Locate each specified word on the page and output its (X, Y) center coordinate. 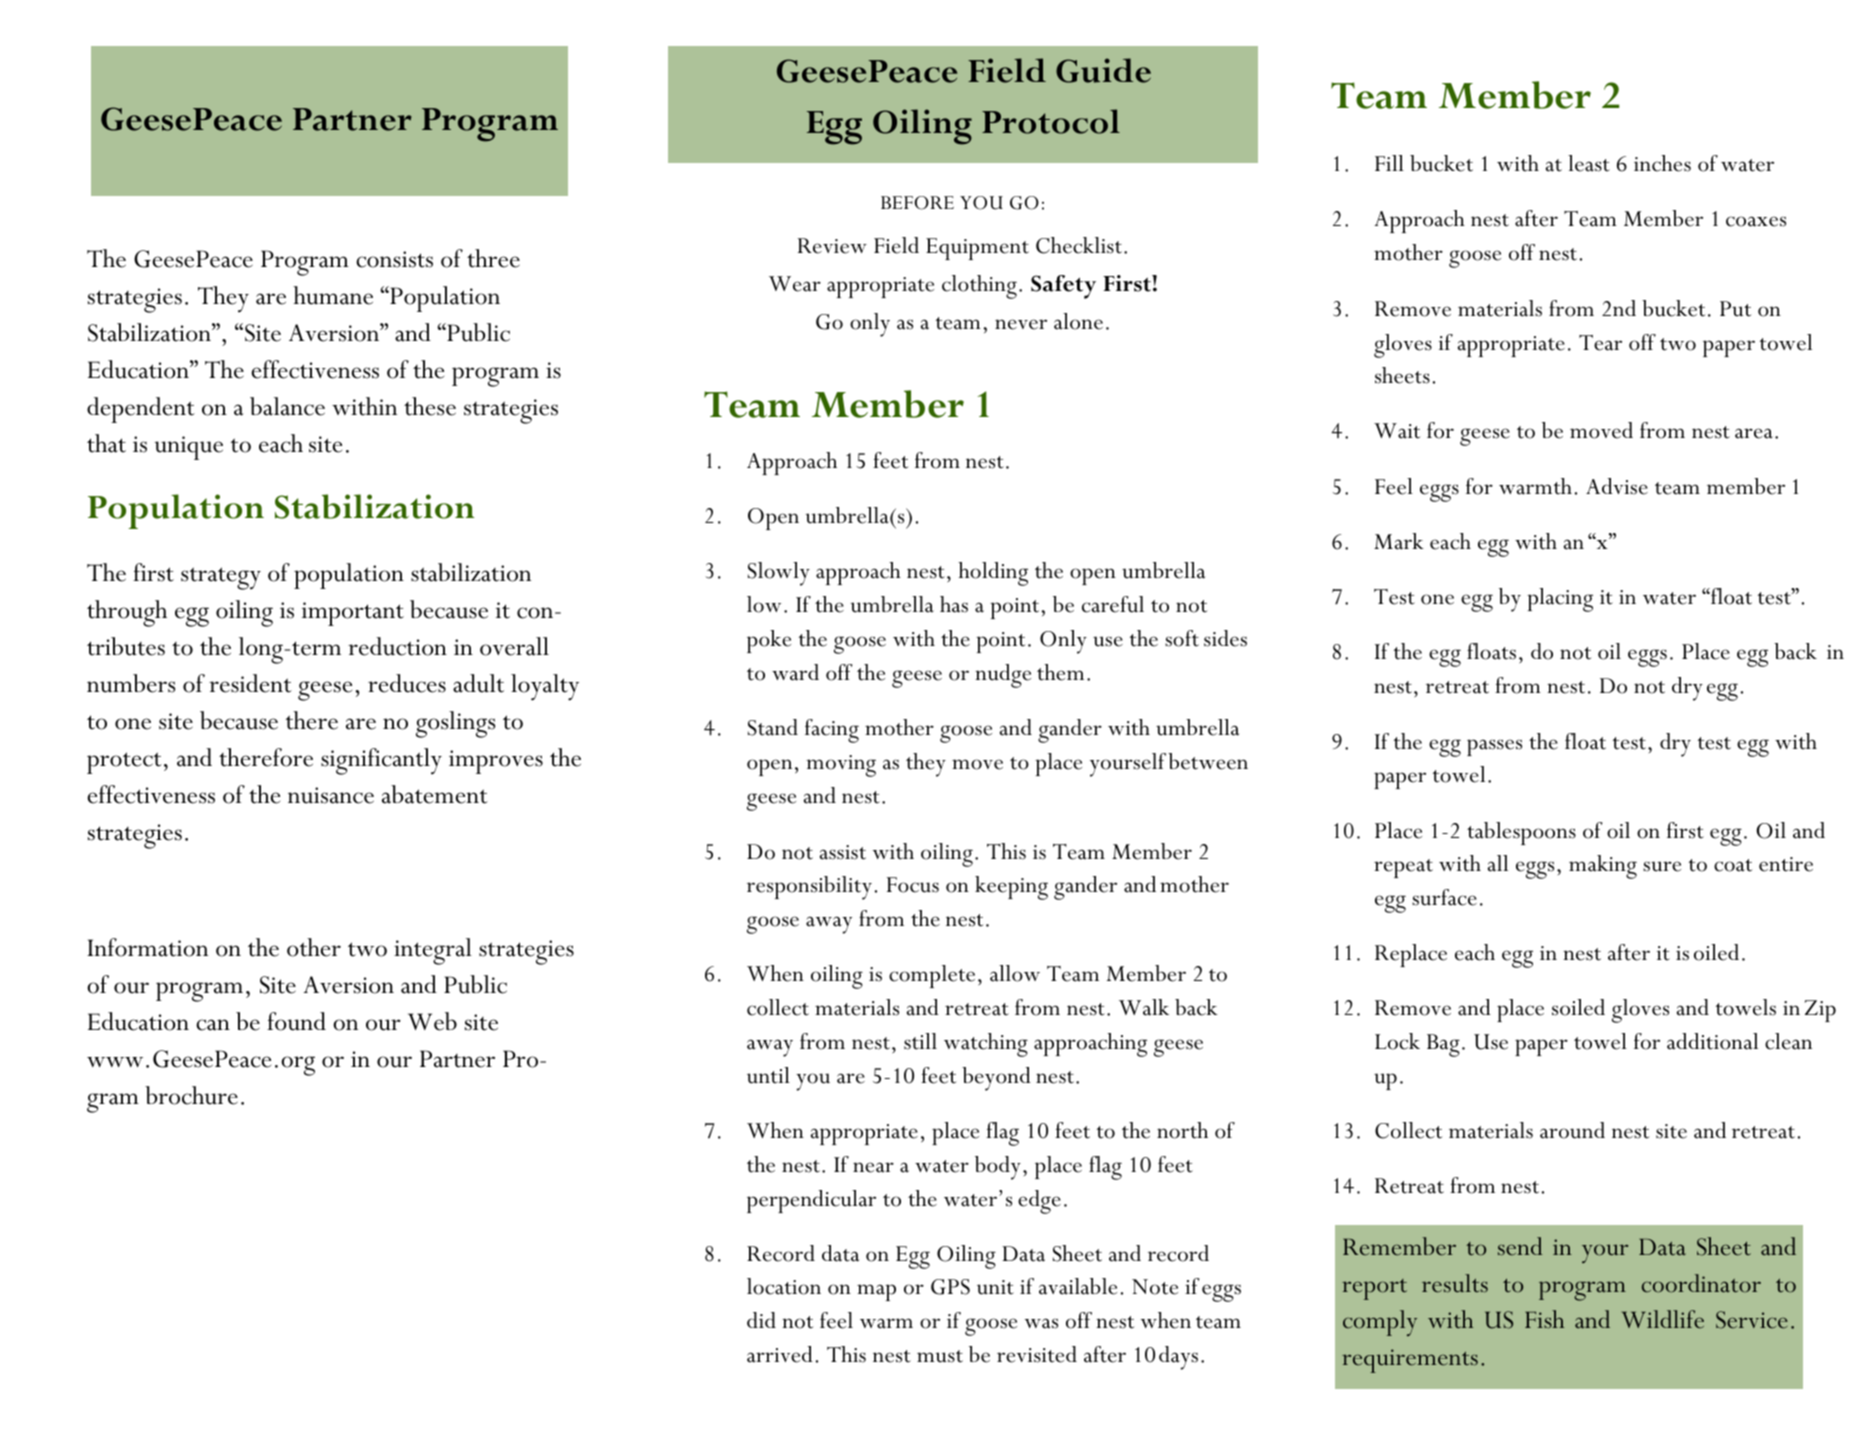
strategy (221, 578)
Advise (1617, 486)
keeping (1011, 888)
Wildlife (1663, 1319)
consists (394, 259)
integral (433, 951)
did (761, 1320)
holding (993, 574)
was (1041, 1323)
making (1603, 867)
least (1589, 163)
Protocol (1051, 121)
